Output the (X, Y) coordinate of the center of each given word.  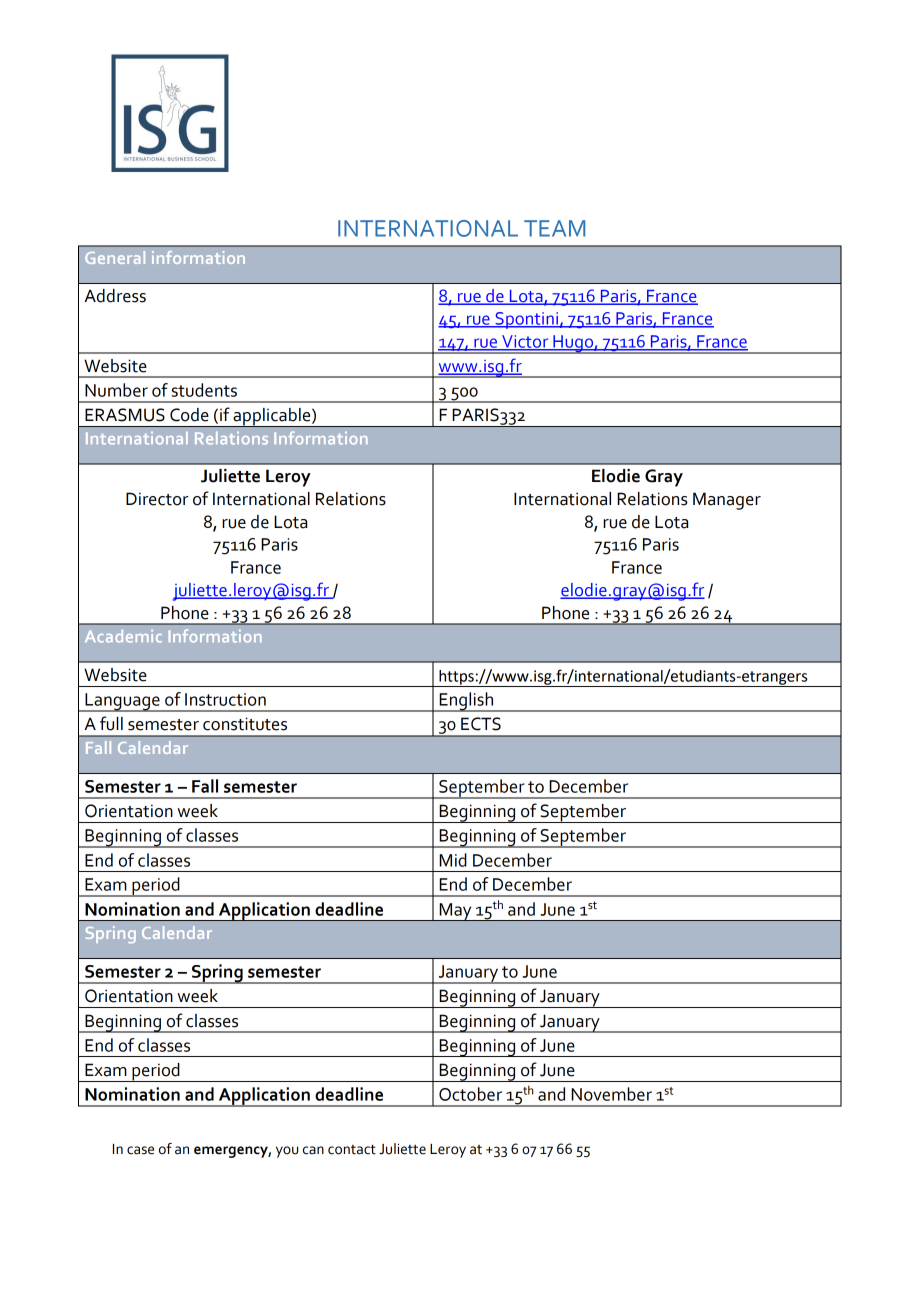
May (455, 912)
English (466, 702)
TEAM (554, 228)
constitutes (245, 724)
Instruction (225, 699)
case (140, 1150)
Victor (525, 342)
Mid (453, 860)
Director (157, 499)
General (115, 257)
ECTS (481, 724)
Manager (727, 501)
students (204, 390)
